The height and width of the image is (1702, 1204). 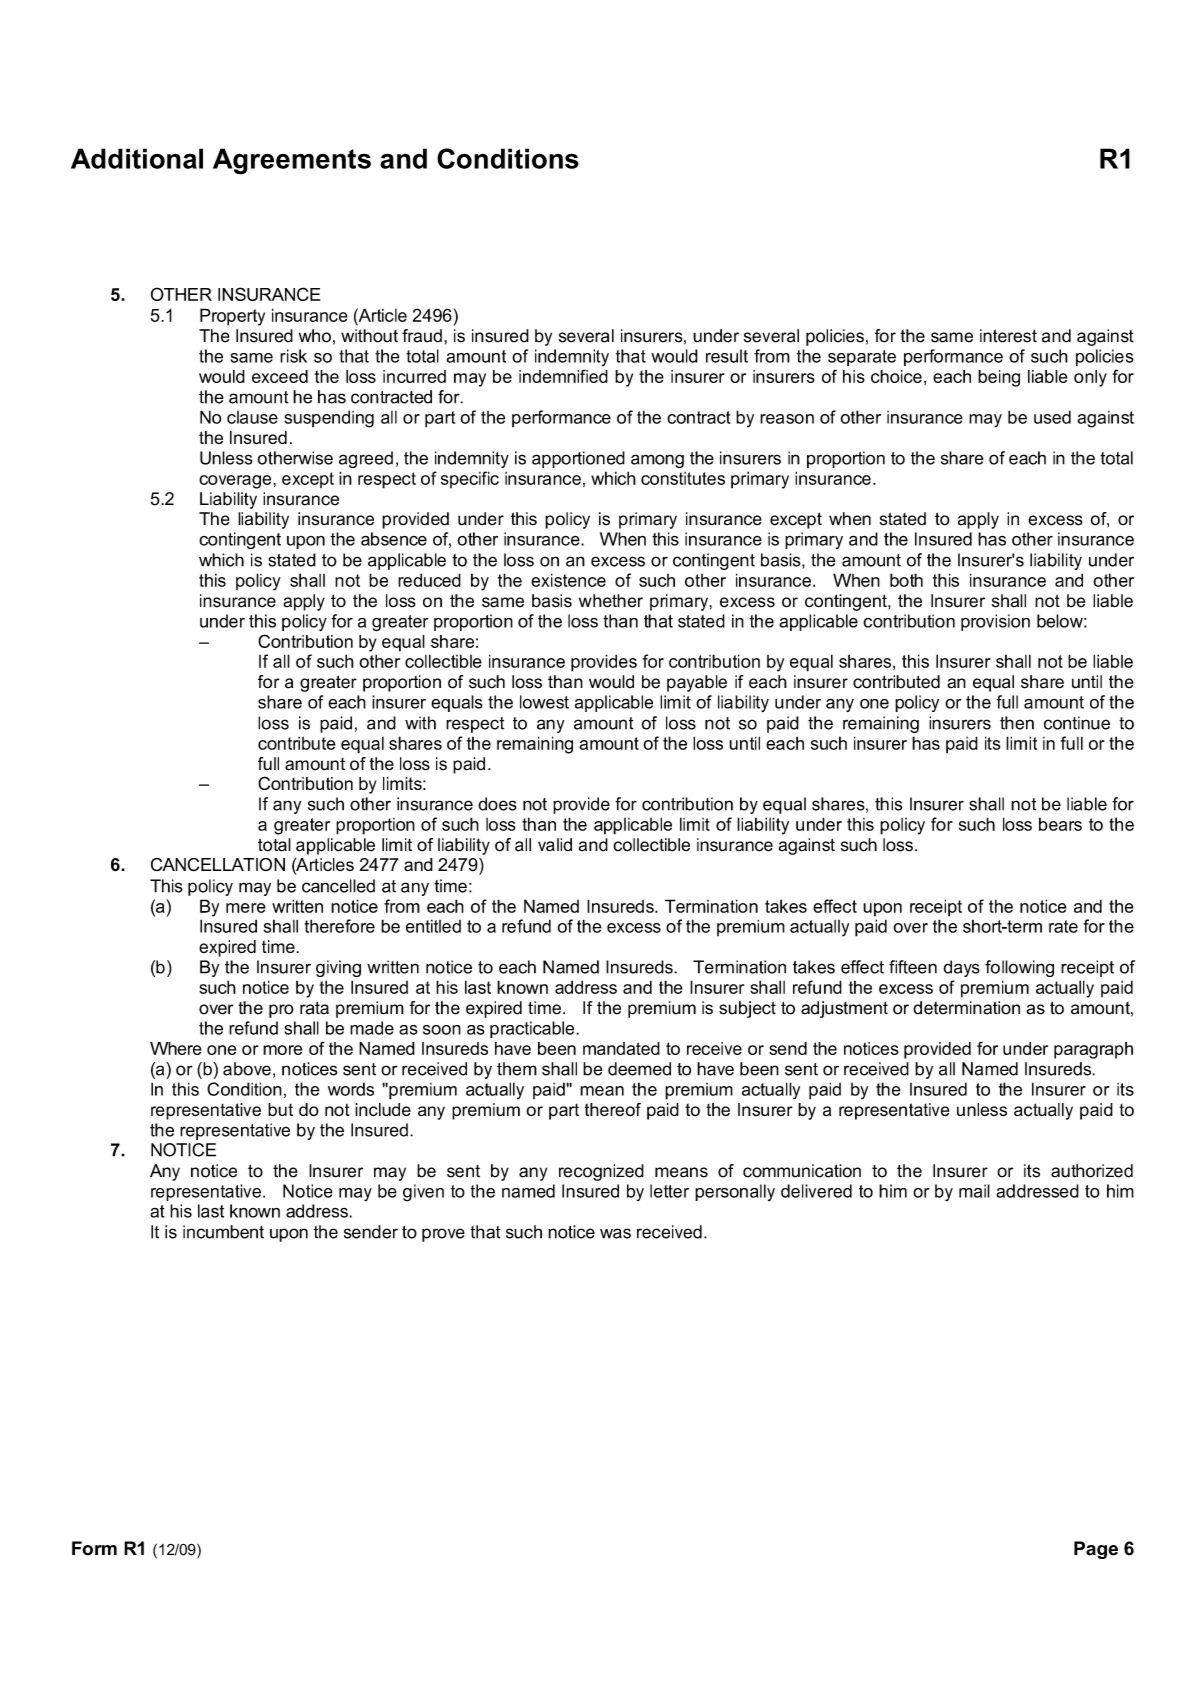 What do you see at coordinates (1060, 824) in the image?
I see `bears` at bounding box center [1060, 824].
